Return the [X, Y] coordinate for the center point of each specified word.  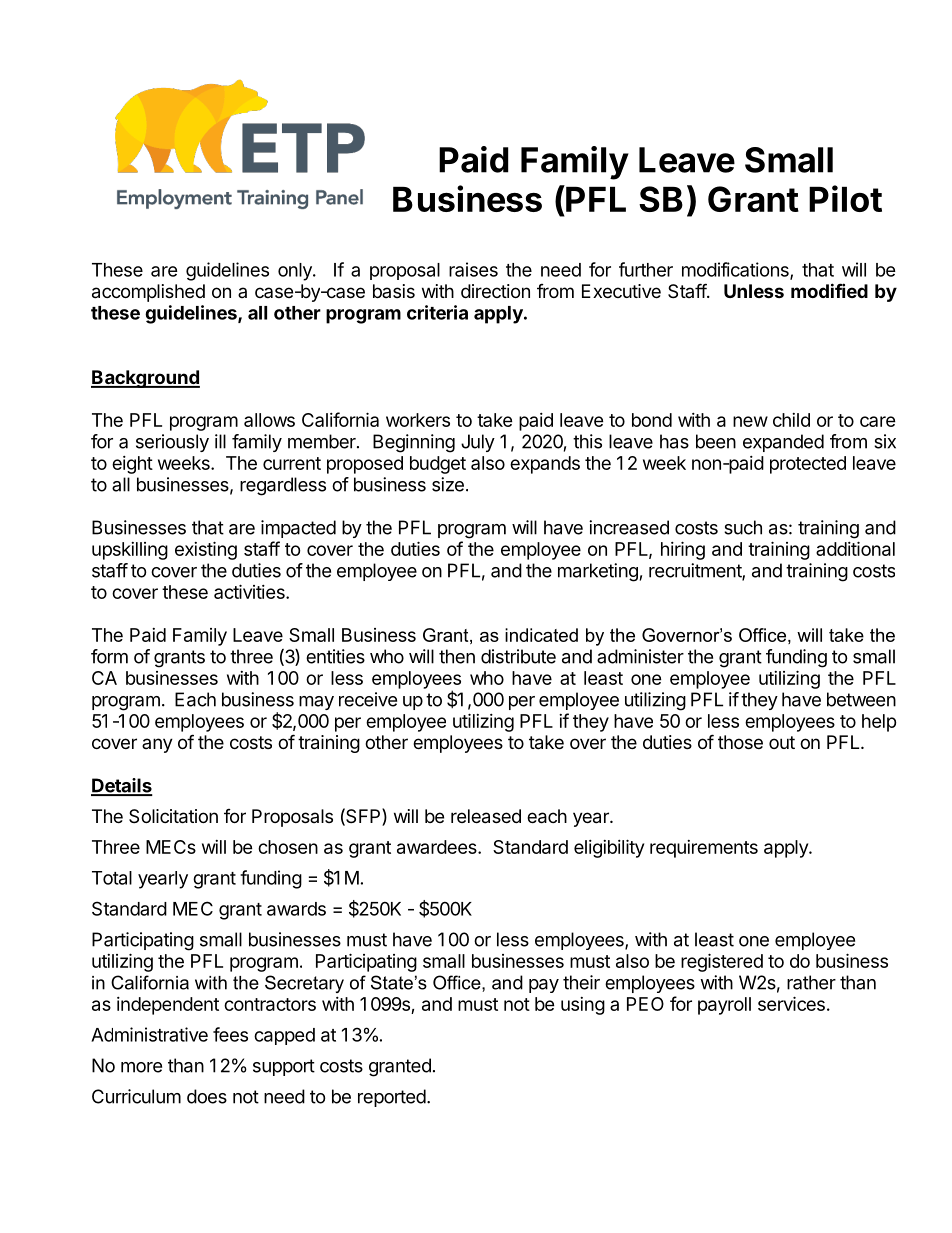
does [207, 1096]
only [296, 272]
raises [473, 269]
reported [392, 1098]
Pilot [845, 198]
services [791, 1003]
